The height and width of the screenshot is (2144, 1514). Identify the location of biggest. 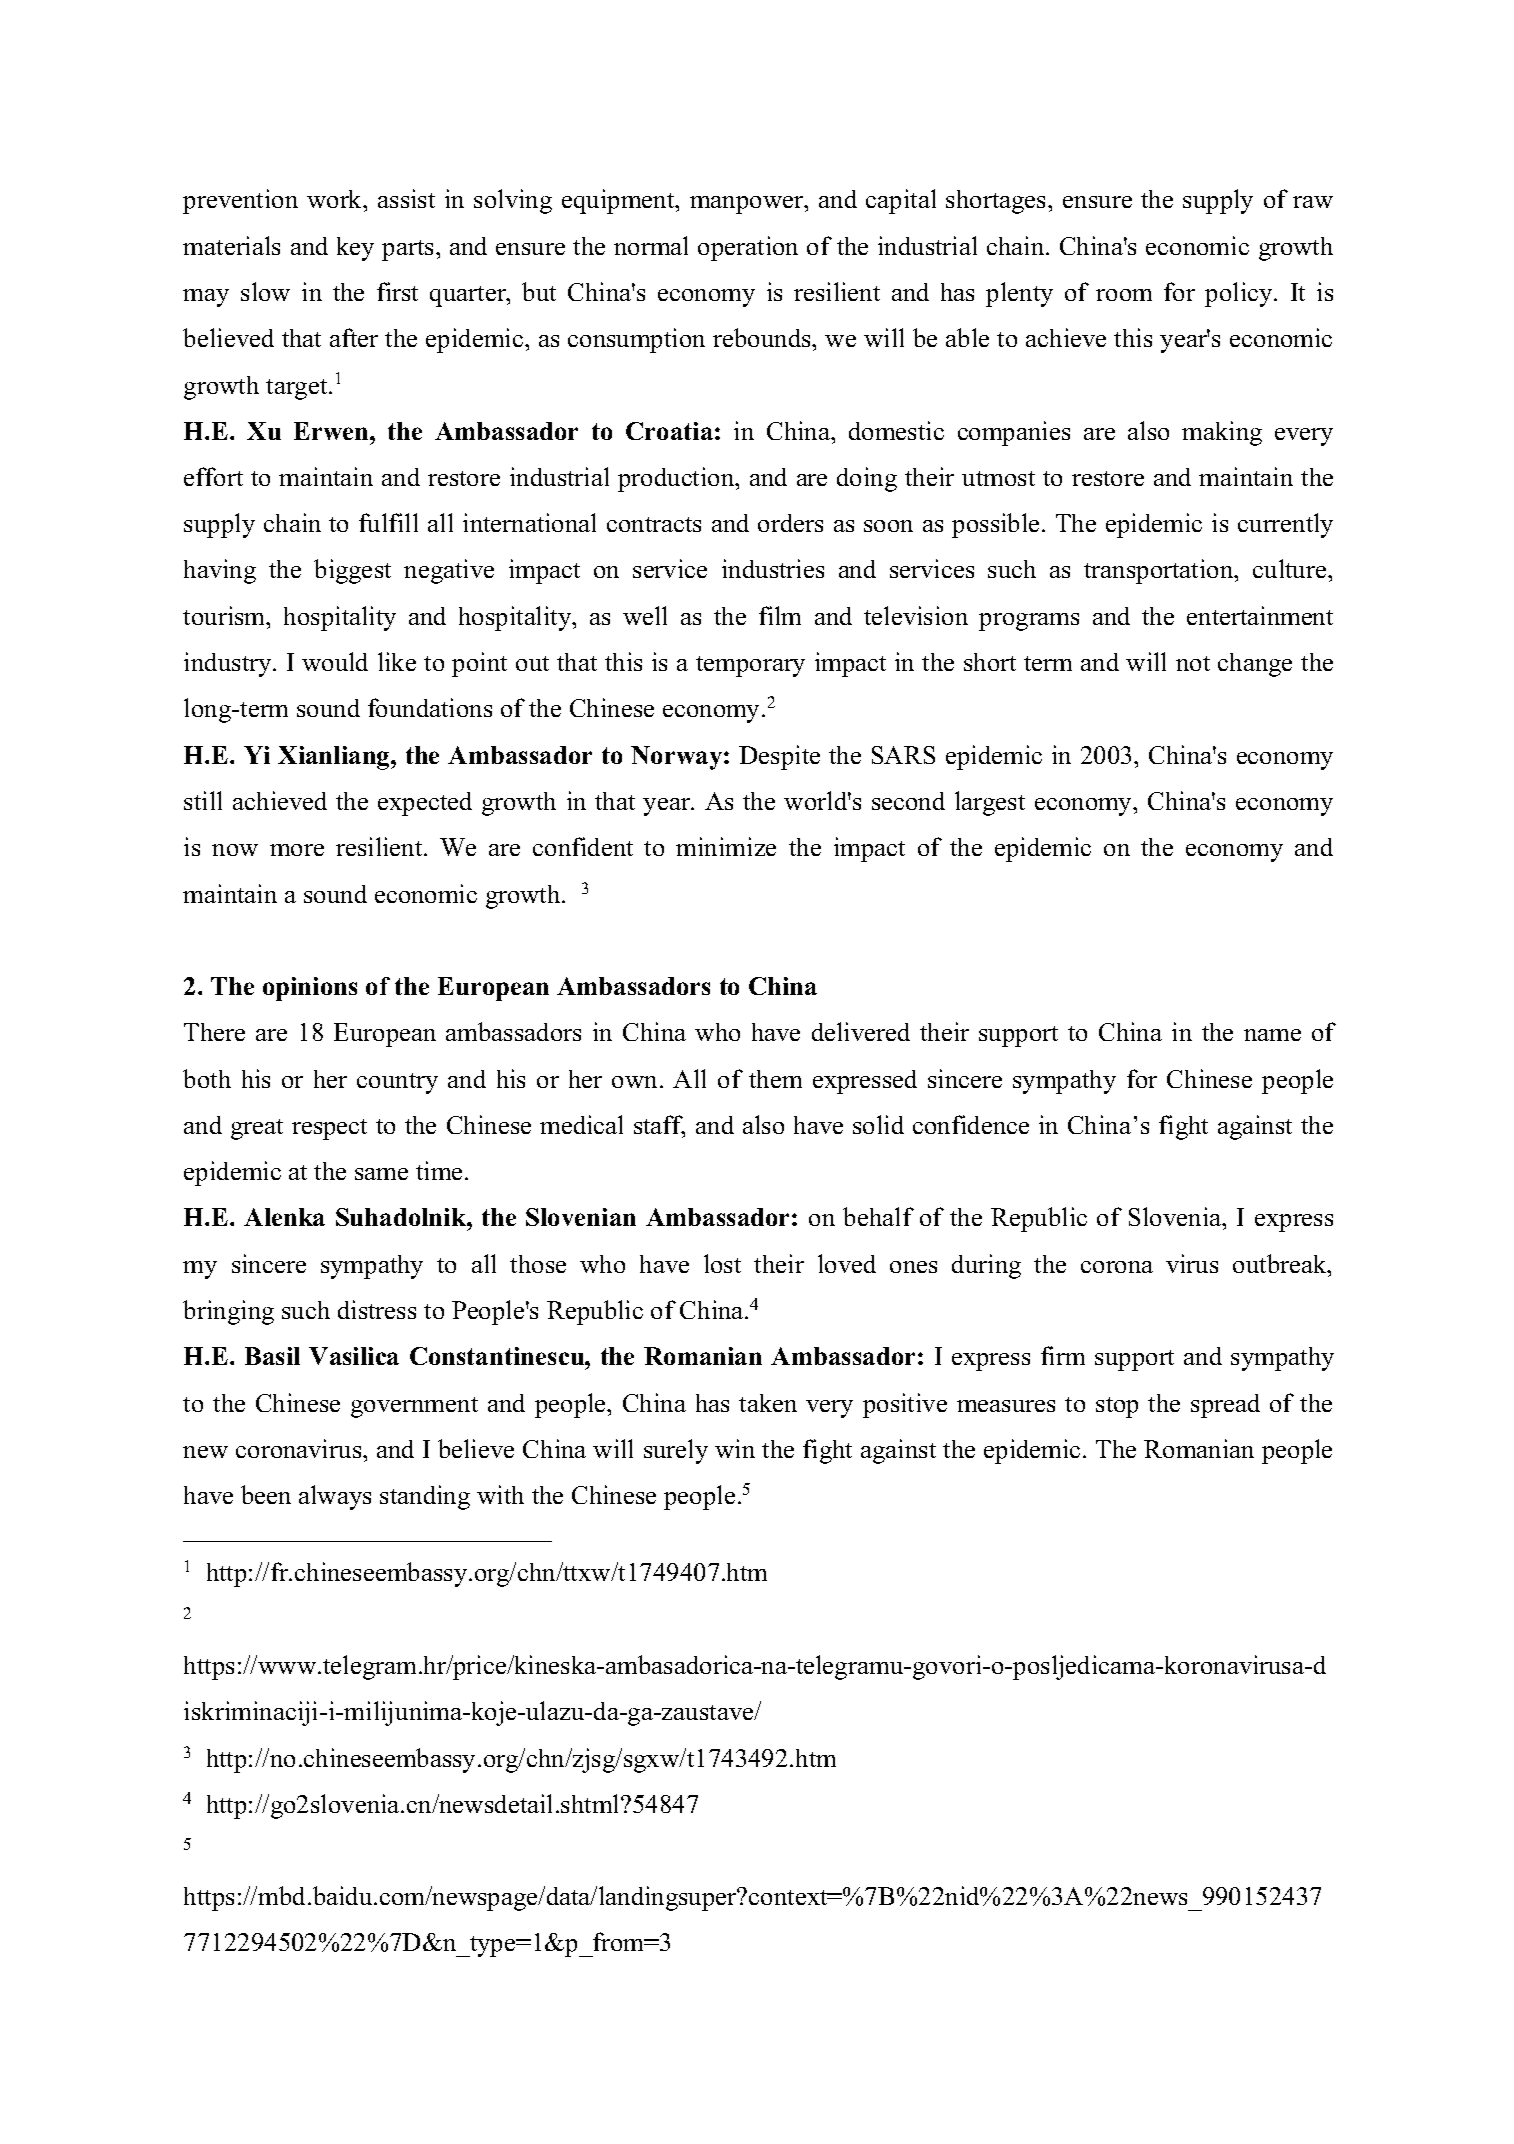
(352, 571).
